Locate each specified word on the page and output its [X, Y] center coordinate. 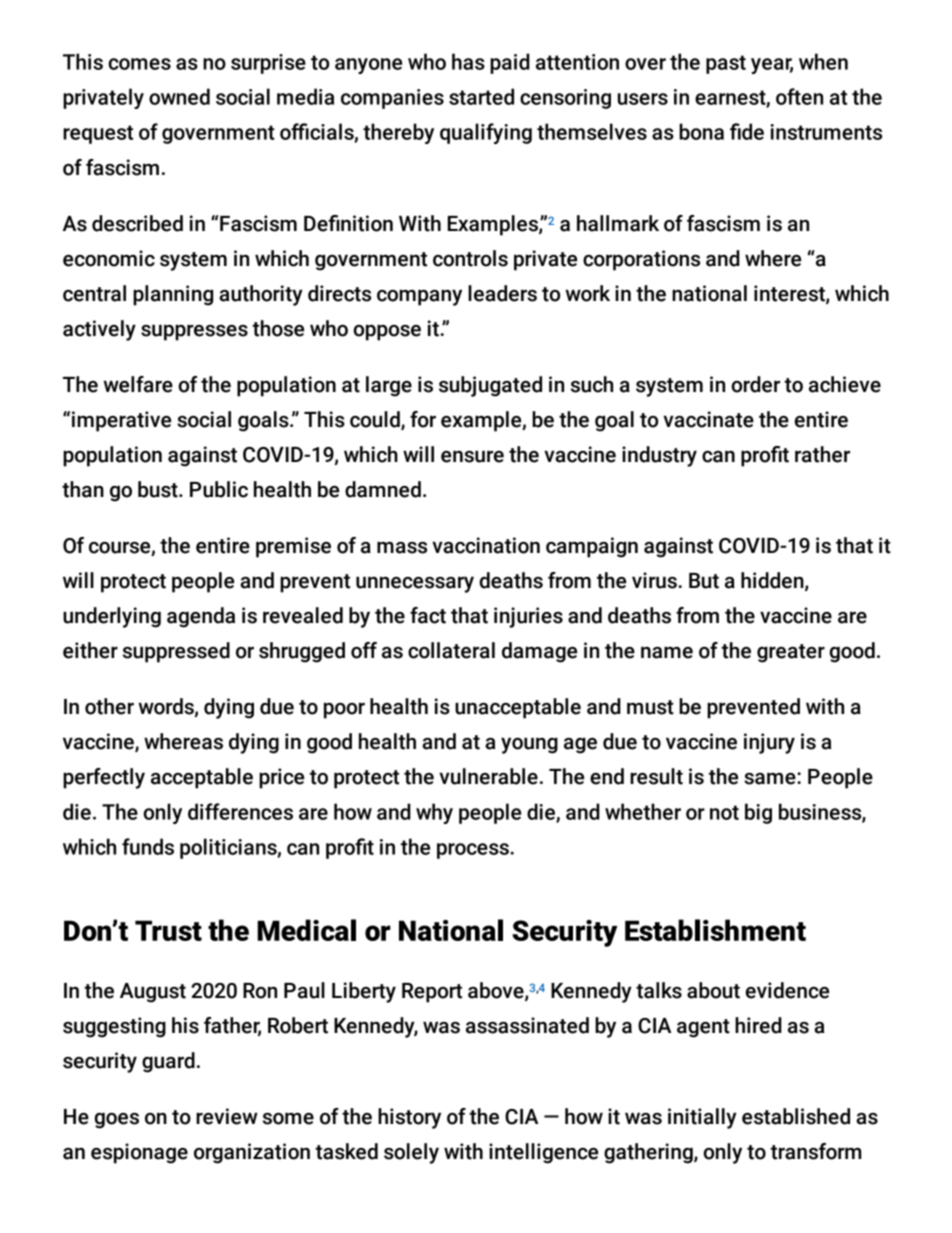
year [772, 66]
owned [179, 96]
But [704, 581]
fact [428, 615]
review [227, 1116]
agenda [201, 617]
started [481, 96]
